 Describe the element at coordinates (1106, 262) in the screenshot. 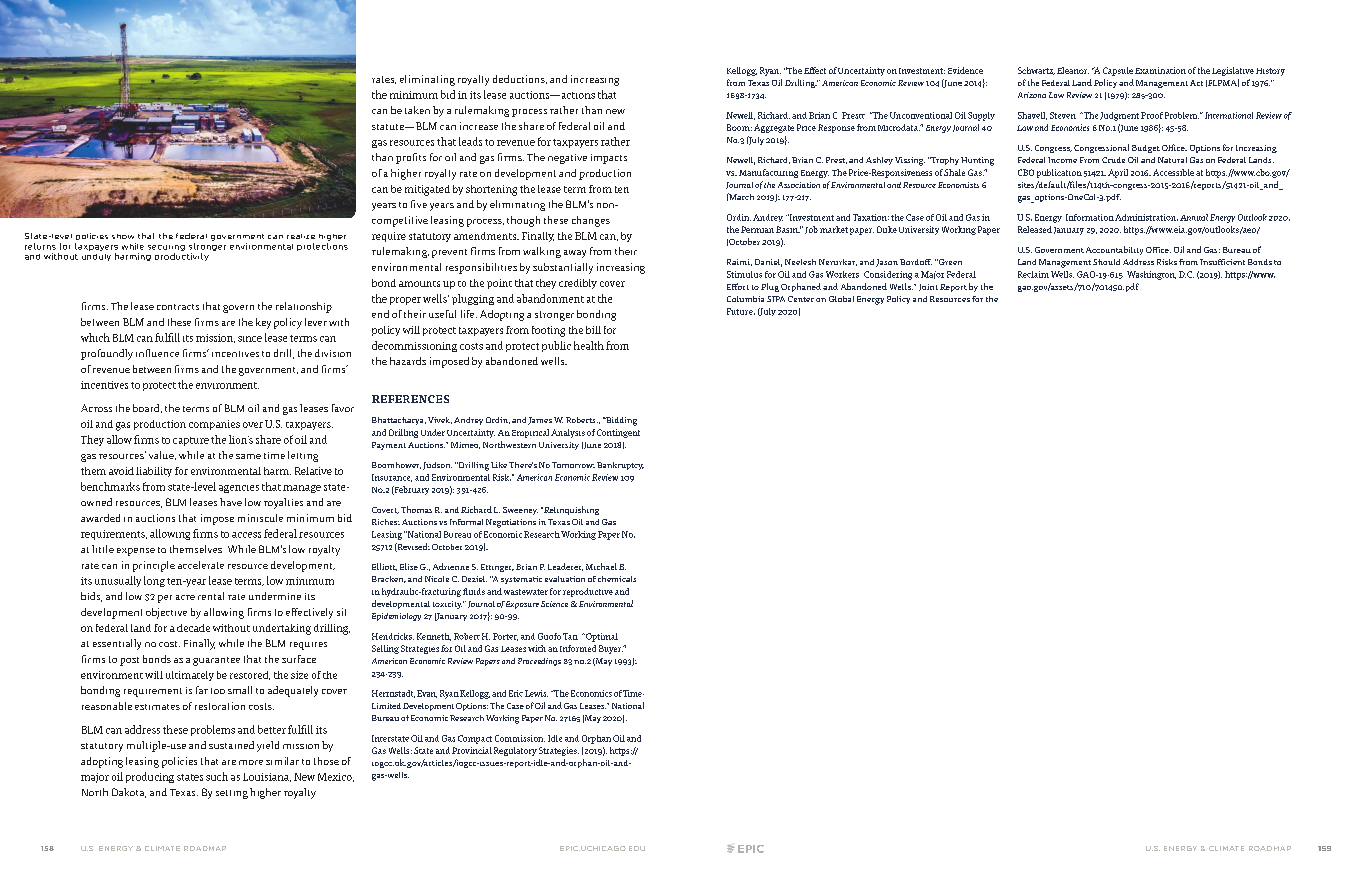

I see `Should` at that location.
